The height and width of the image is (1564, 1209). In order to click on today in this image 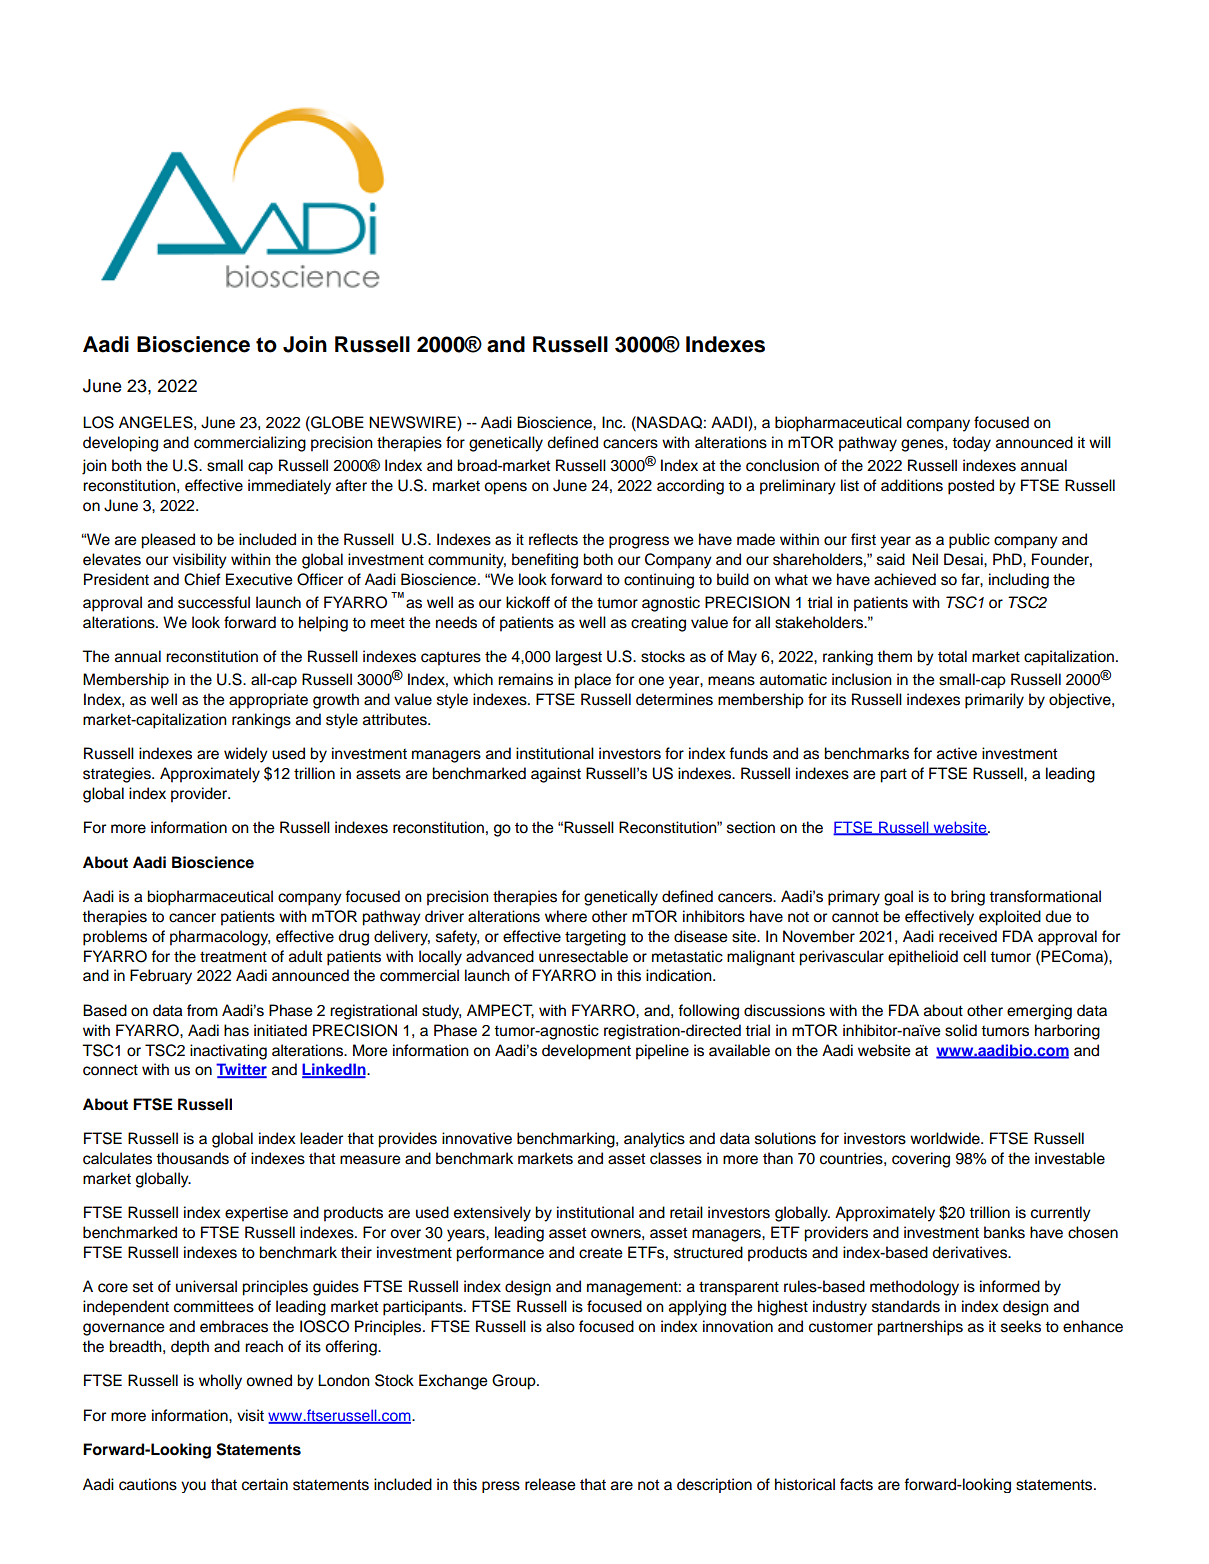, I will do `click(971, 444)`.
